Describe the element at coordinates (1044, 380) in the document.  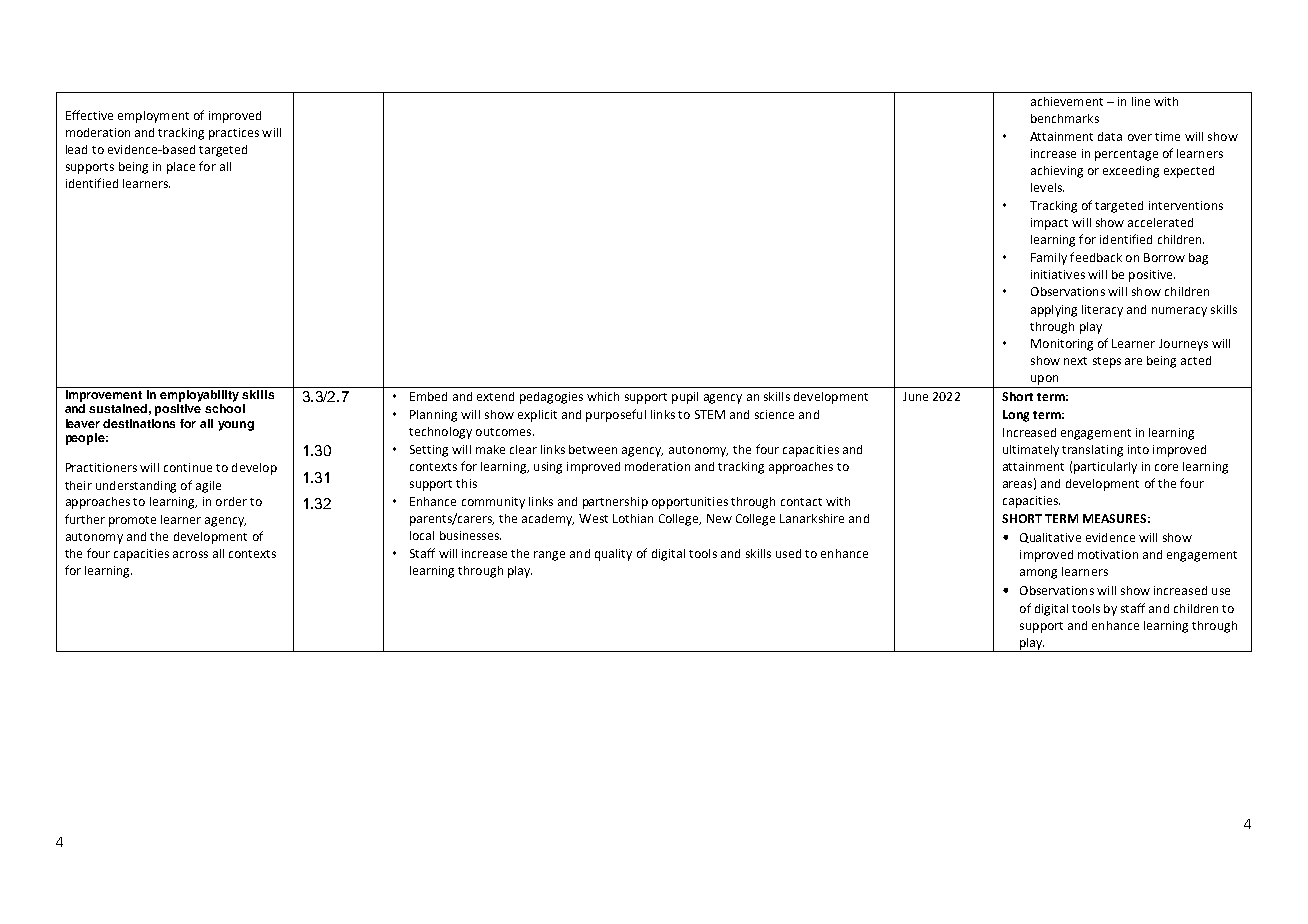
I see `upon` at that location.
